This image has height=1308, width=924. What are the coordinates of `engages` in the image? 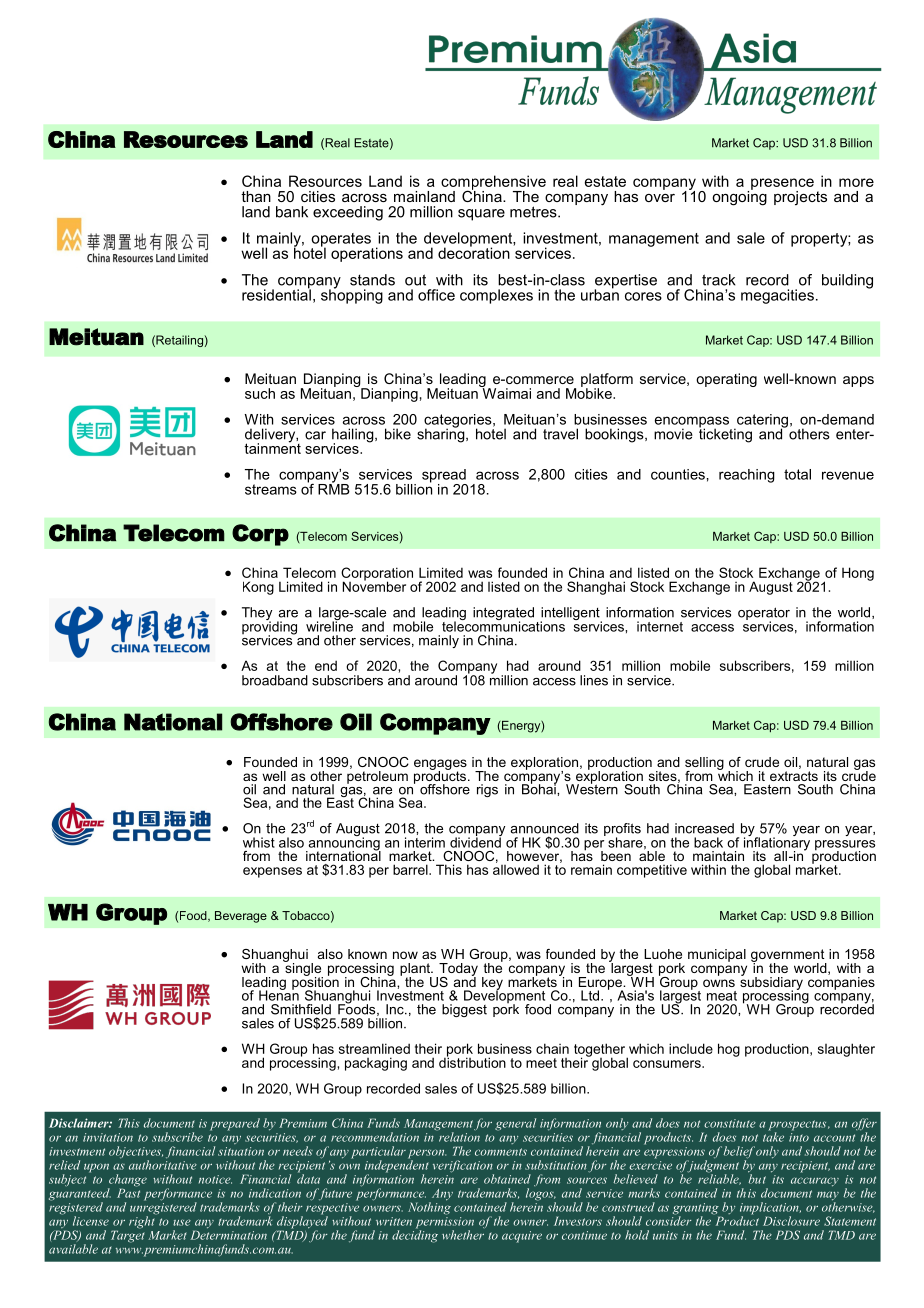 It's located at (440, 765).
